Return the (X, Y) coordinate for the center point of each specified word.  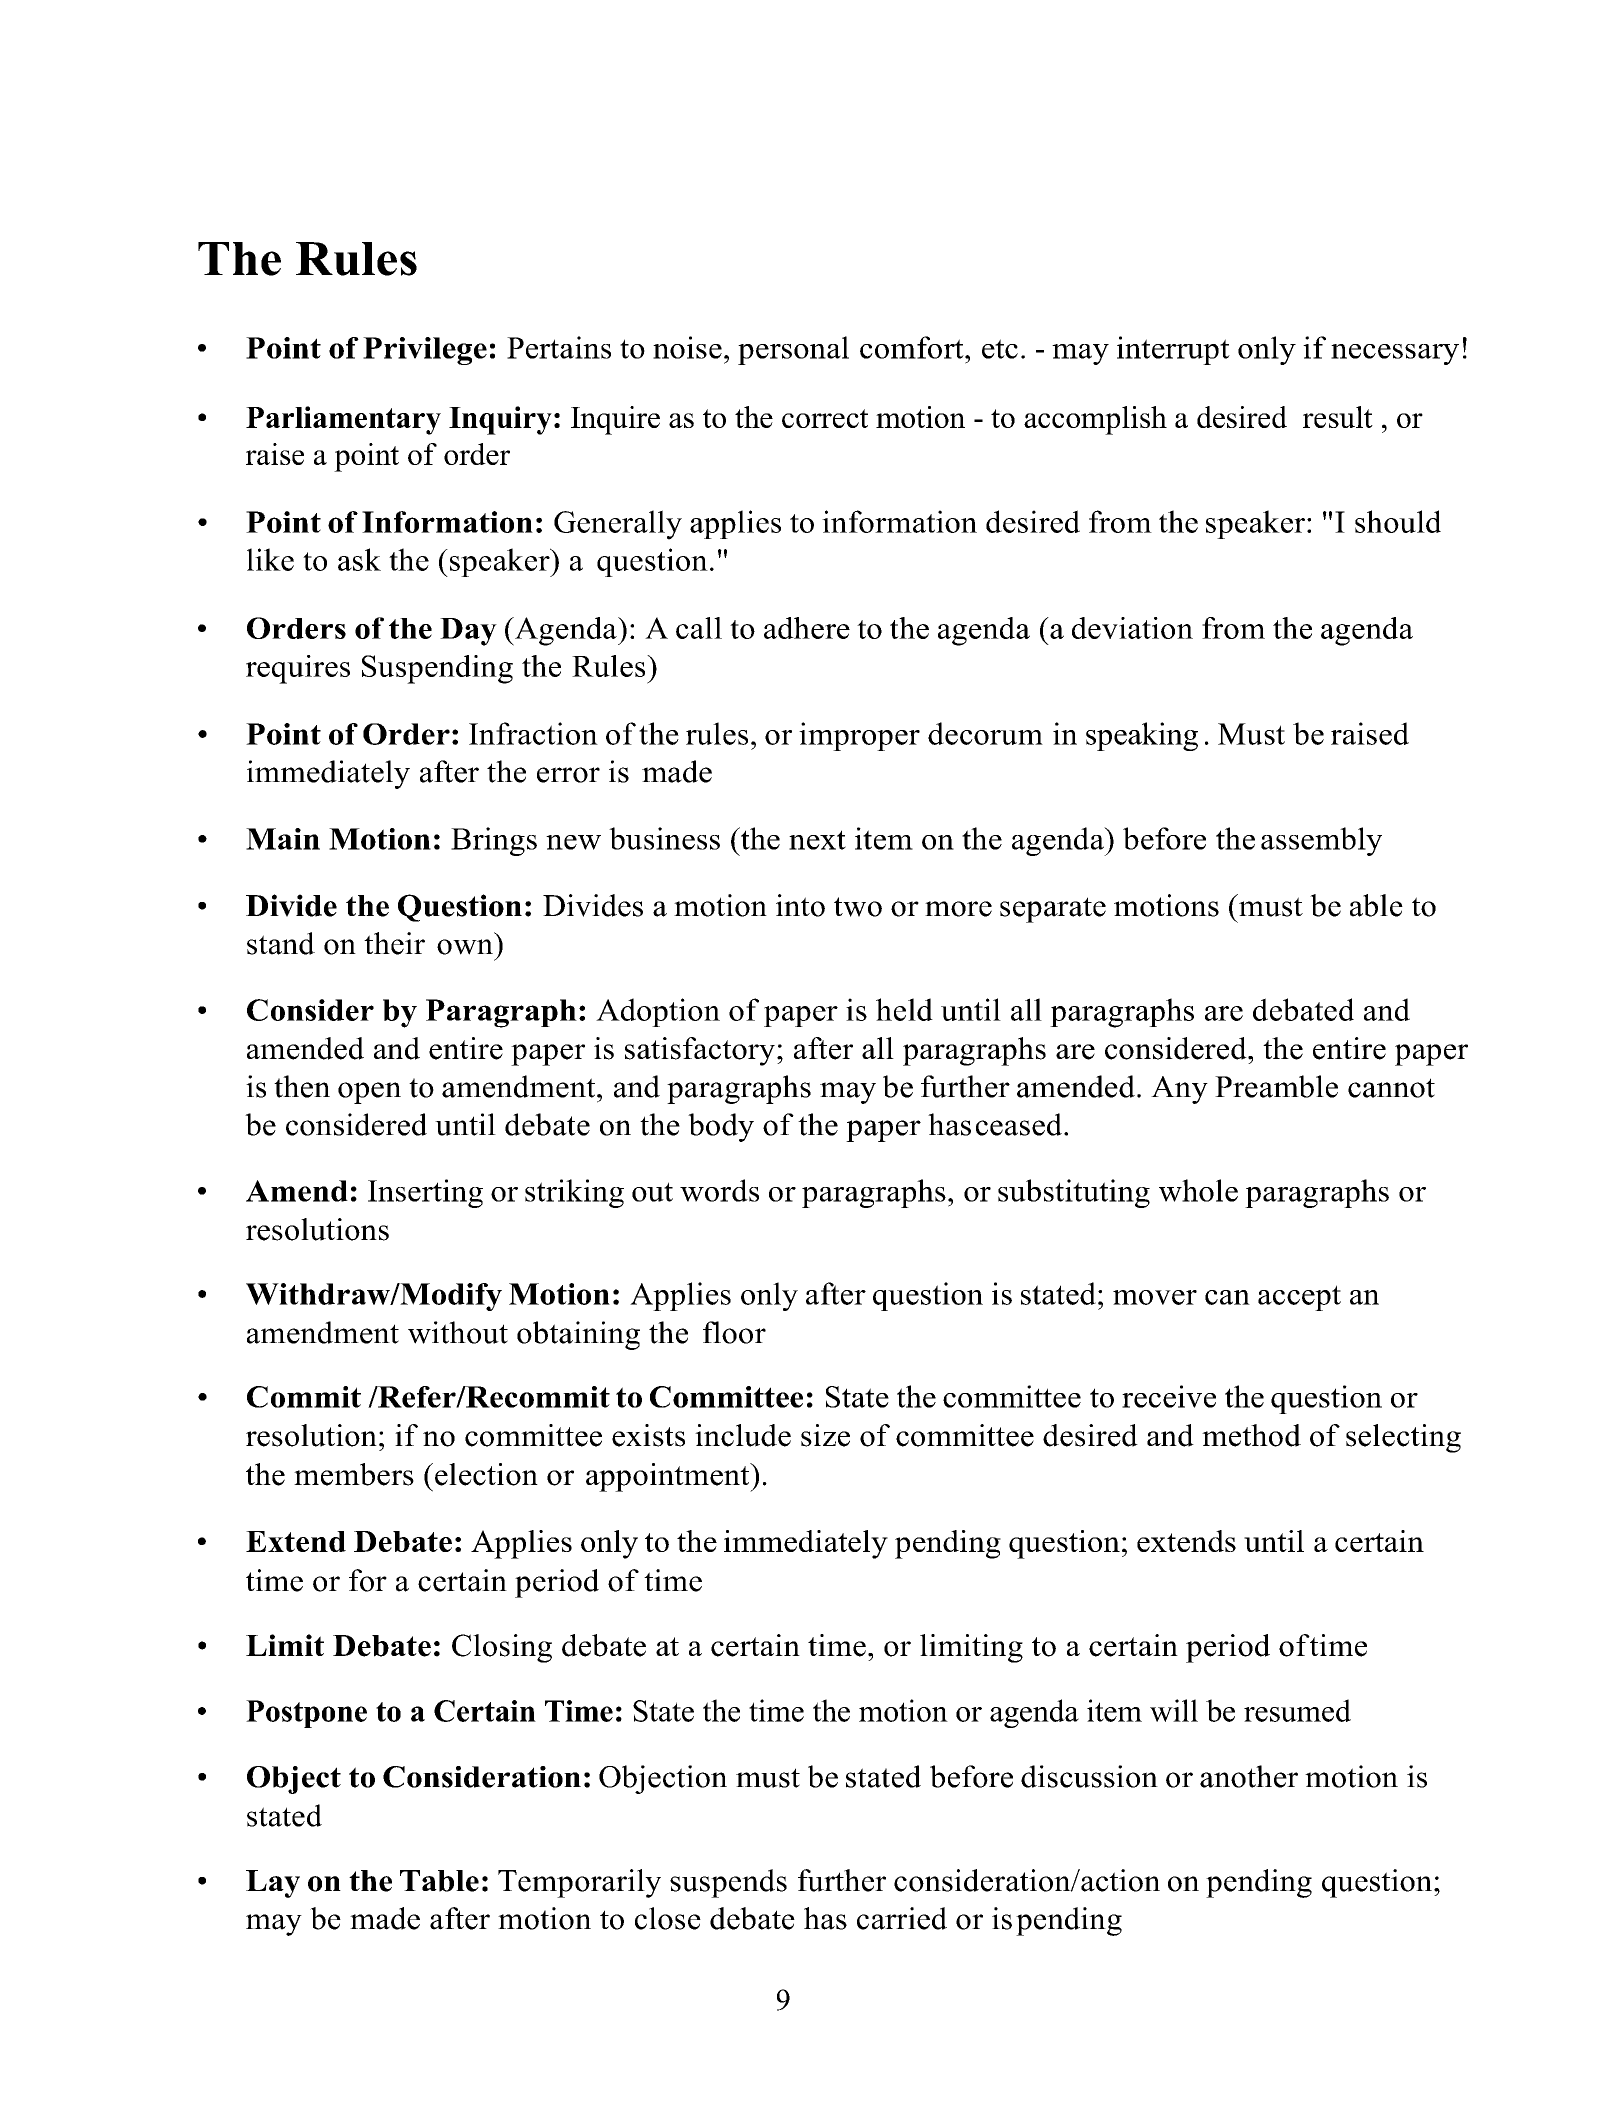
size (825, 1435)
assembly (1321, 841)
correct (825, 418)
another (1249, 1776)
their (394, 943)
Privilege (425, 351)
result (1338, 417)
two (858, 907)
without (458, 1332)
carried (902, 1918)
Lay (273, 1884)
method (1251, 1435)
